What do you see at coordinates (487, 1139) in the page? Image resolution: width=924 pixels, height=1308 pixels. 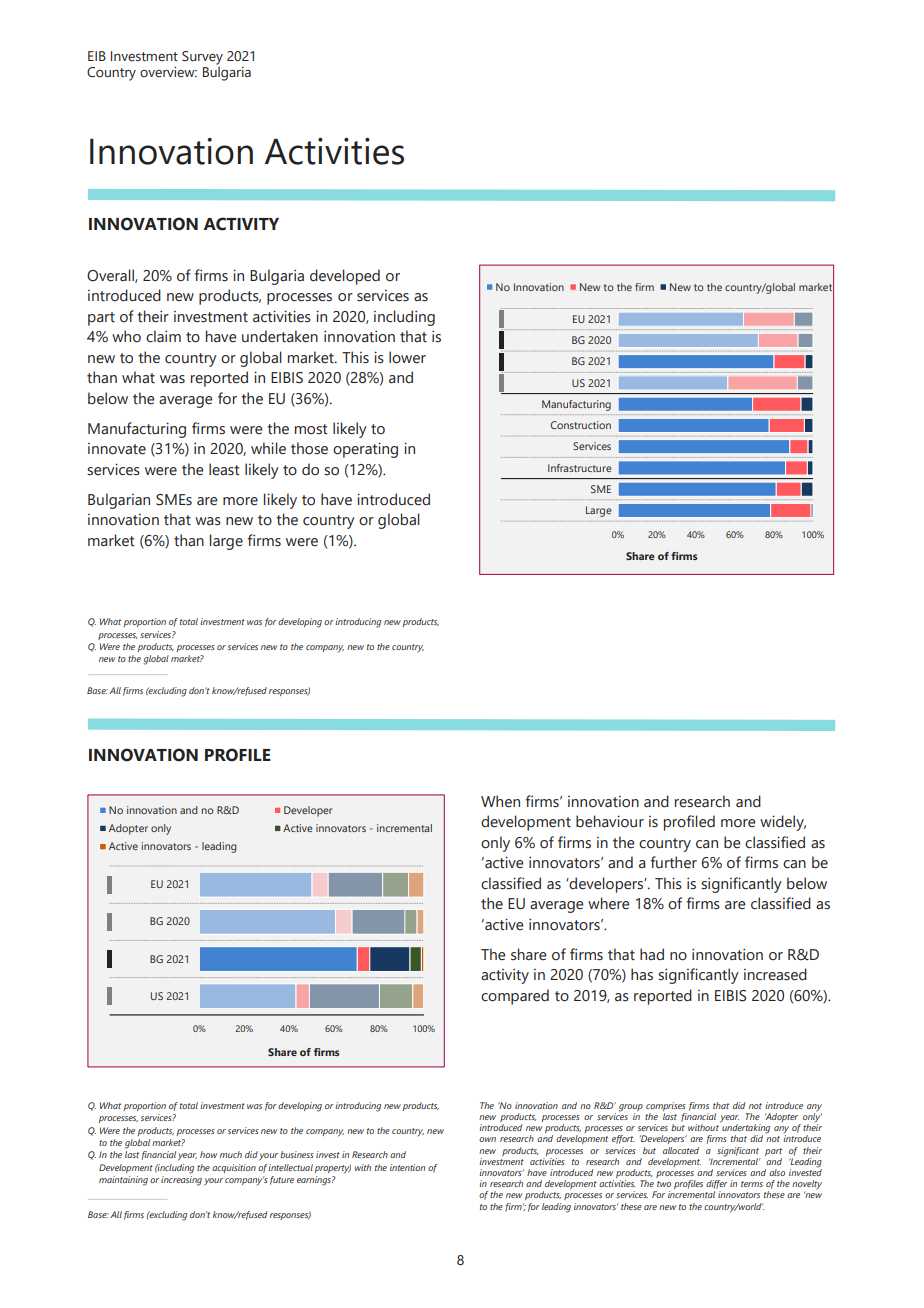 I see `own` at bounding box center [487, 1139].
